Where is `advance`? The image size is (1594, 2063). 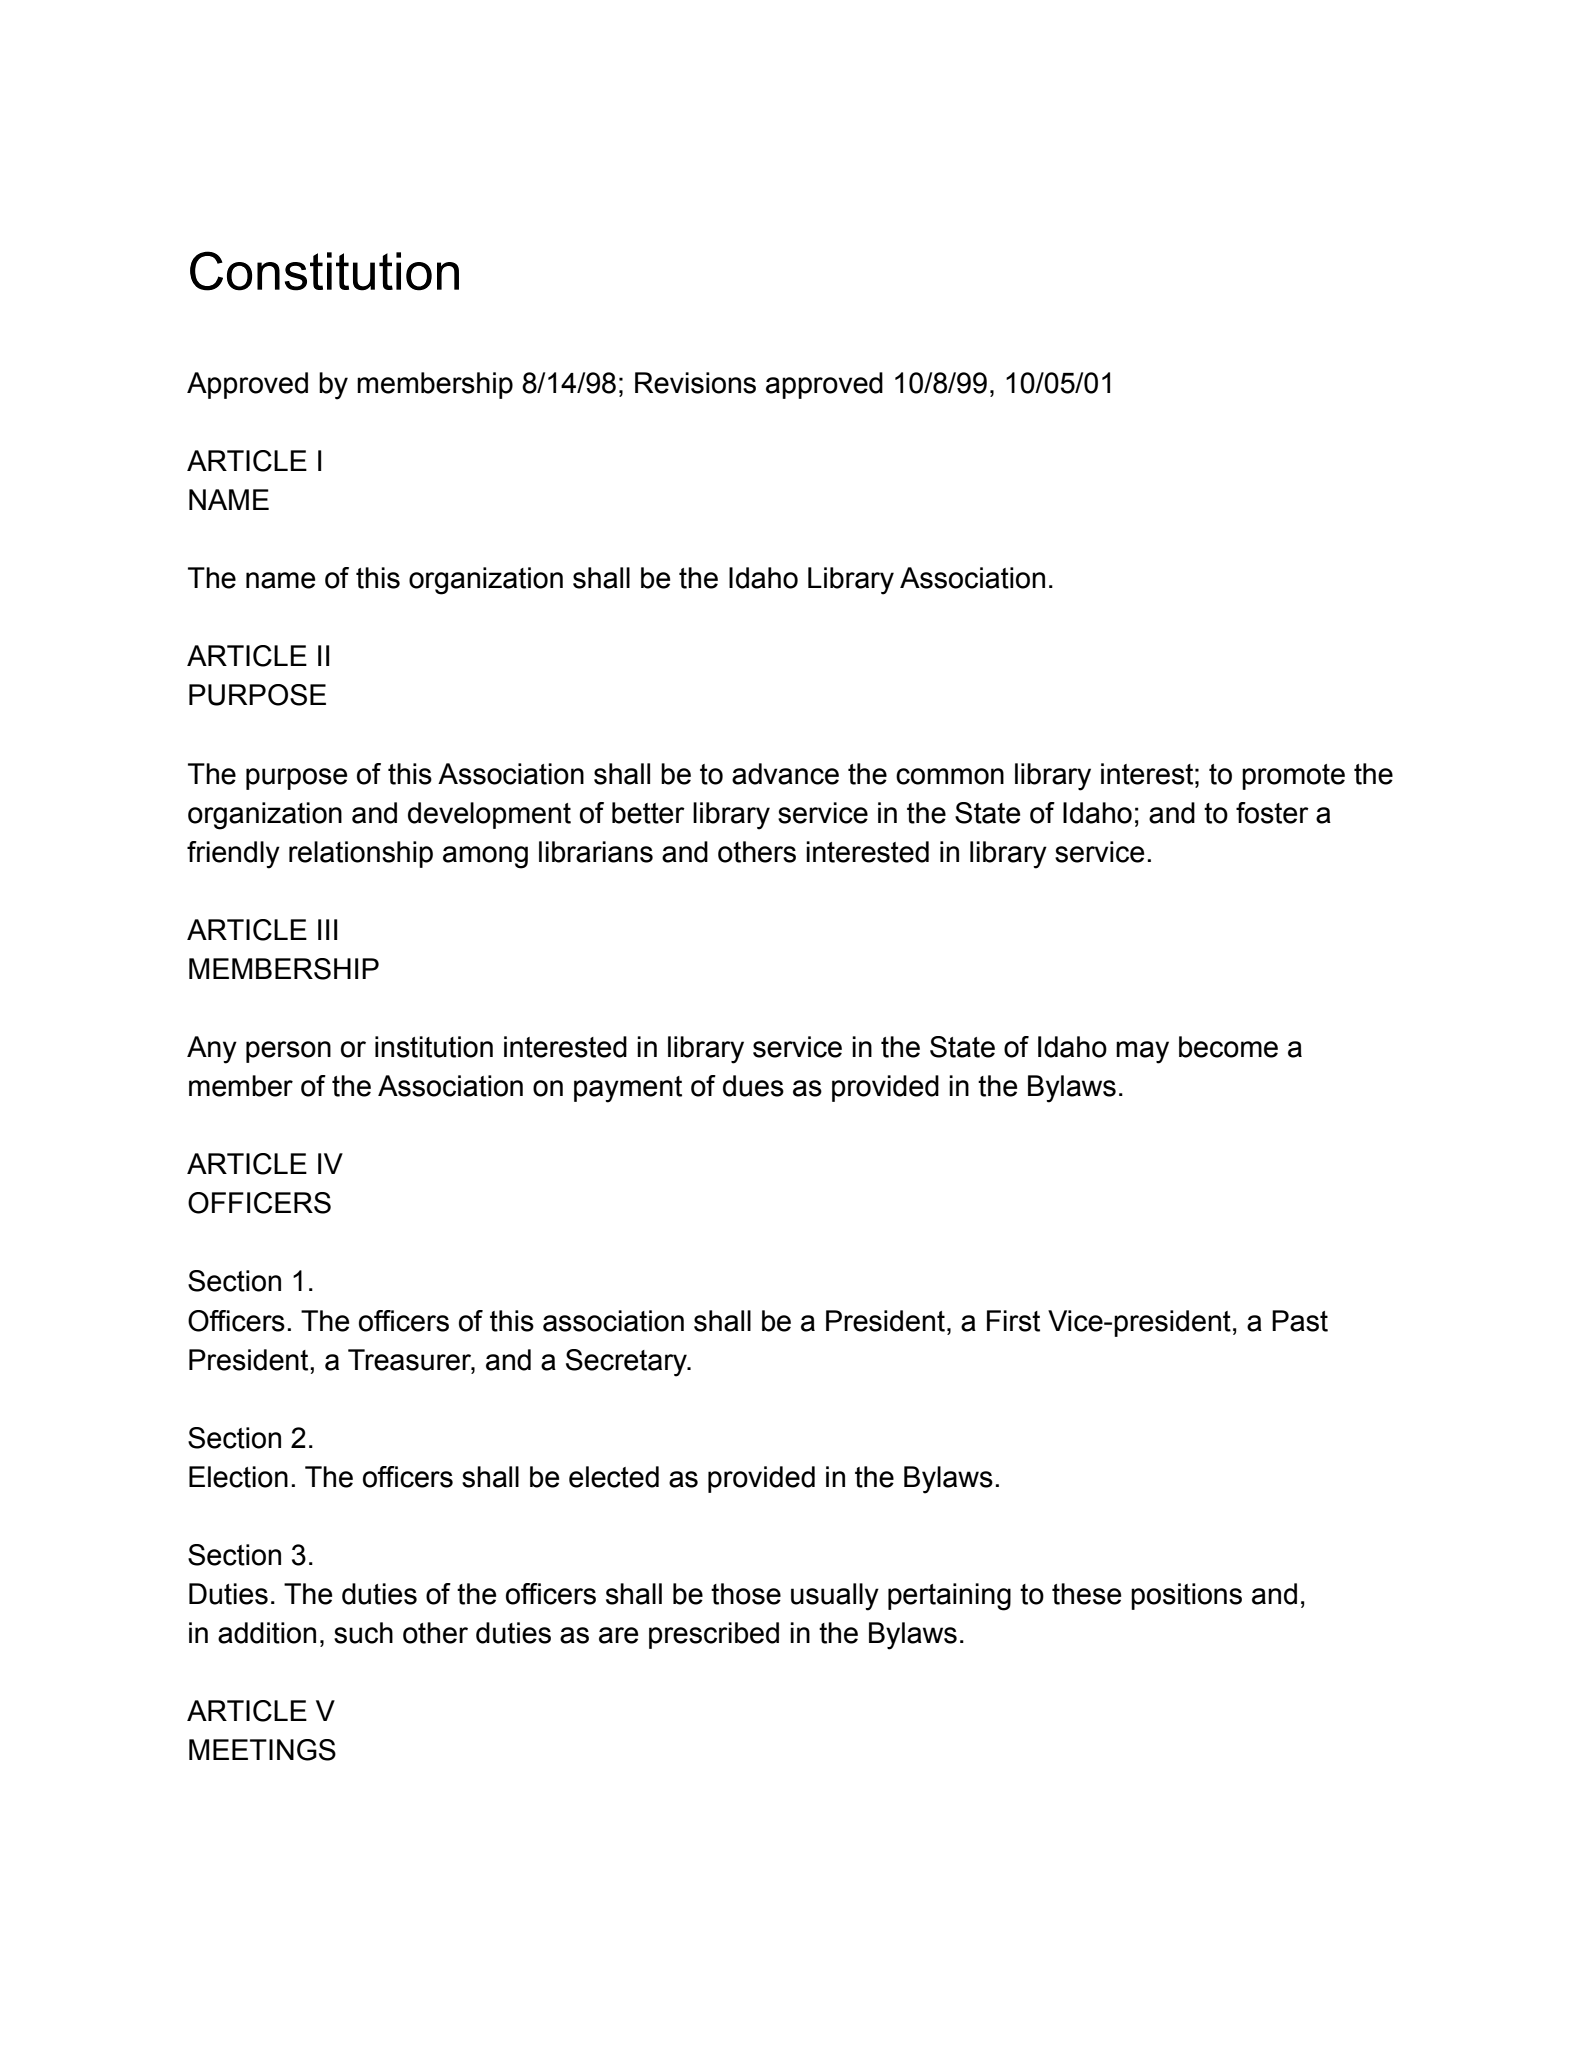
advance is located at coordinates (785, 774).
